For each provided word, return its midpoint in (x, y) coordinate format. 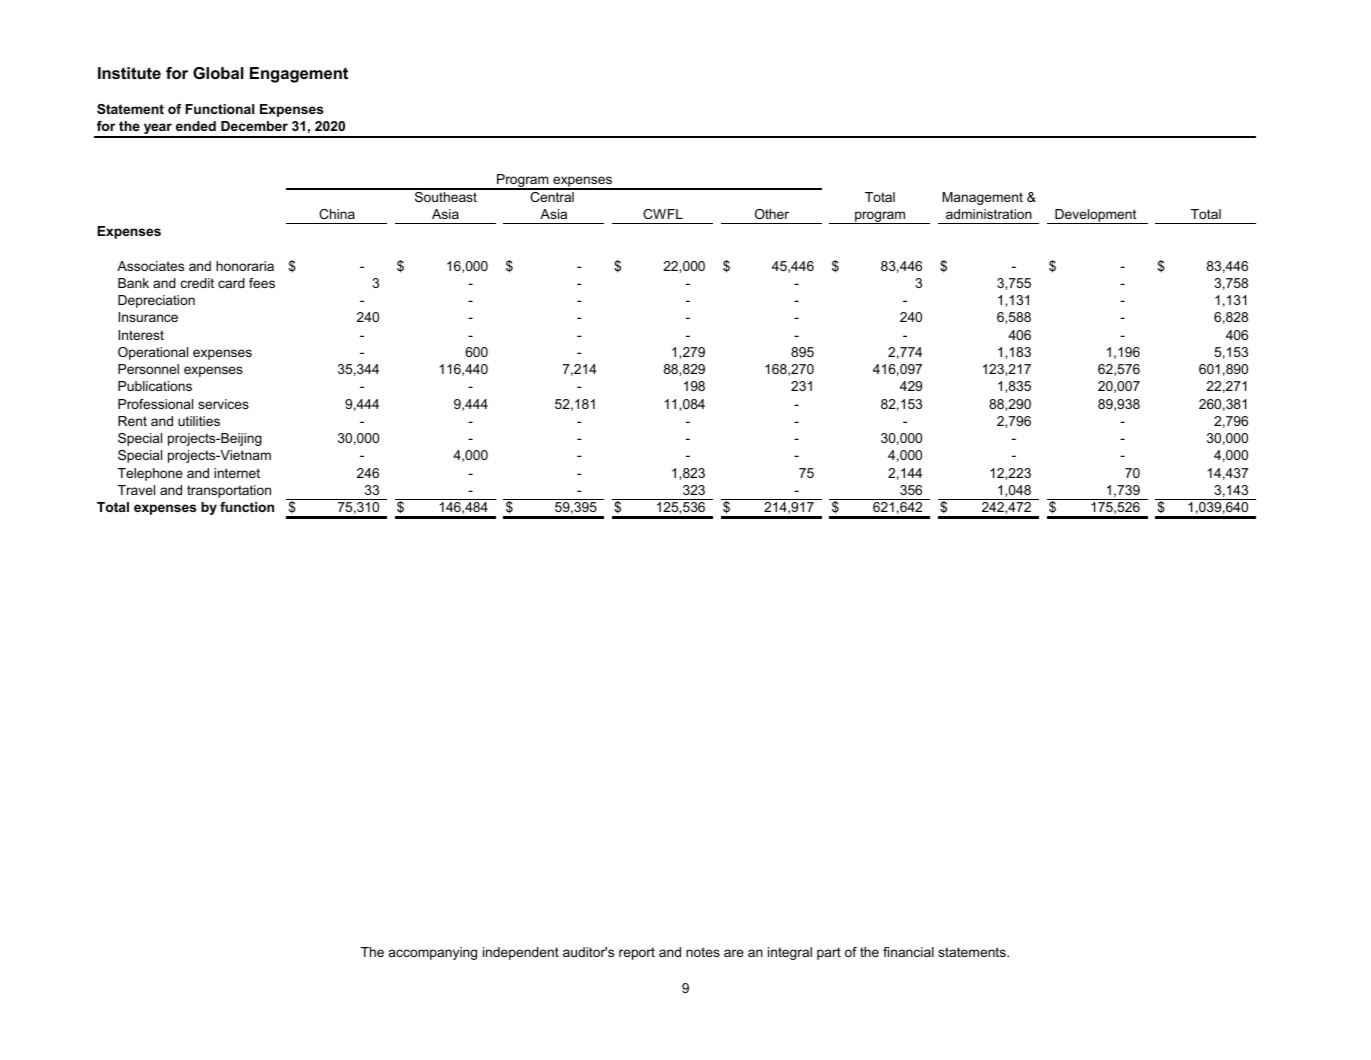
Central (552, 195)
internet (237, 473)
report (637, 953)
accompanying (433, 953)
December (254, 126)
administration (989, 214)
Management (982, 198)
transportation (229, 491)
